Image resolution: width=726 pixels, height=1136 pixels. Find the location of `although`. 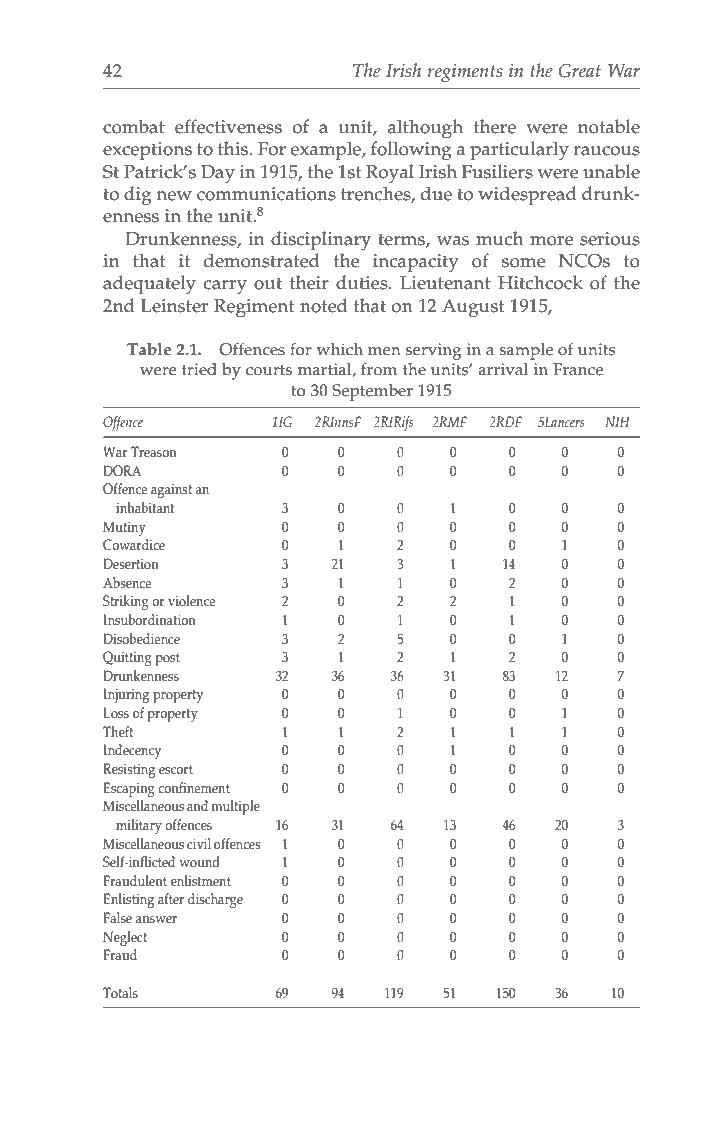

although is located at coordinates (425, 129).
